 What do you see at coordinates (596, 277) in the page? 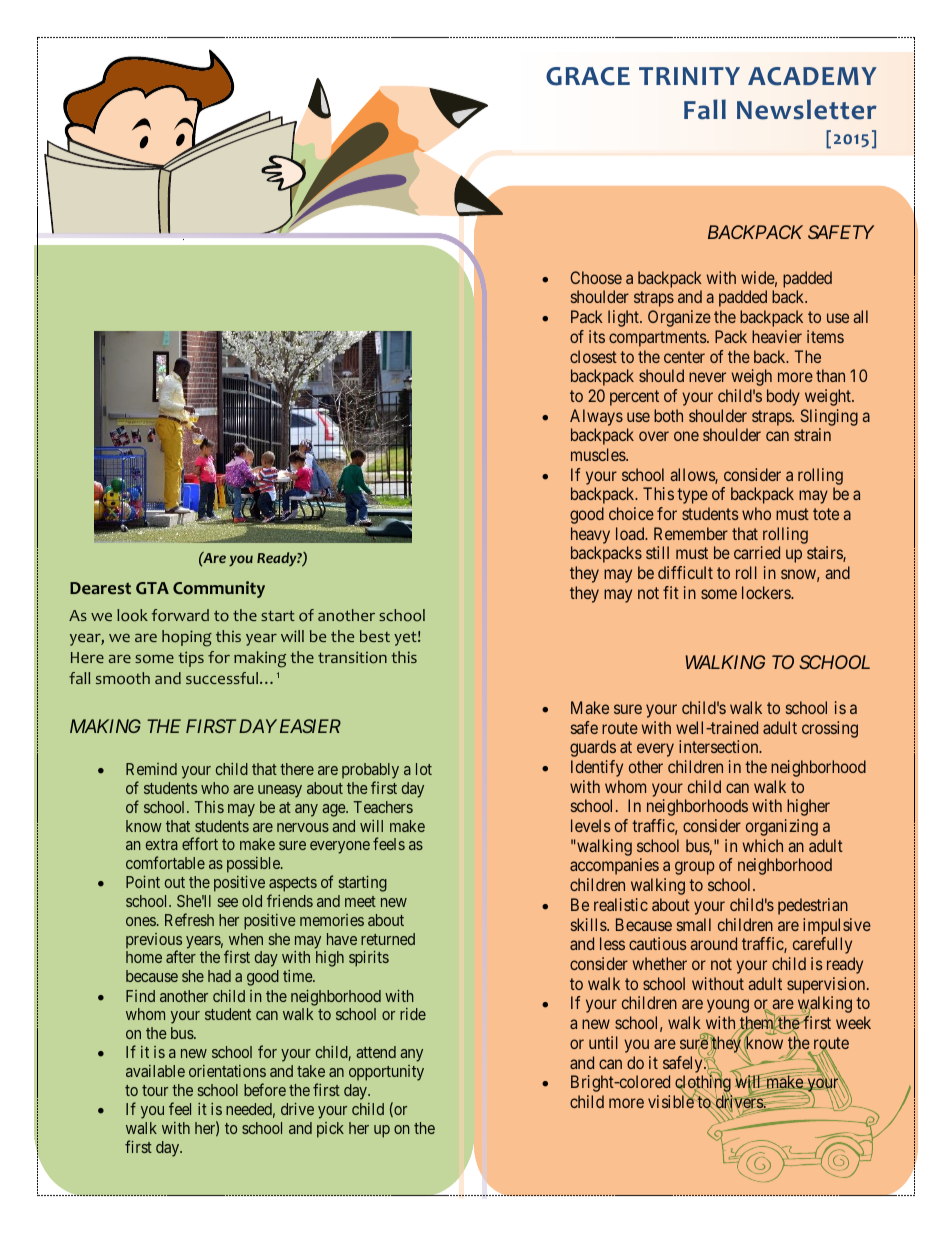
I see `Choose` at bounding box center [596, 277].
